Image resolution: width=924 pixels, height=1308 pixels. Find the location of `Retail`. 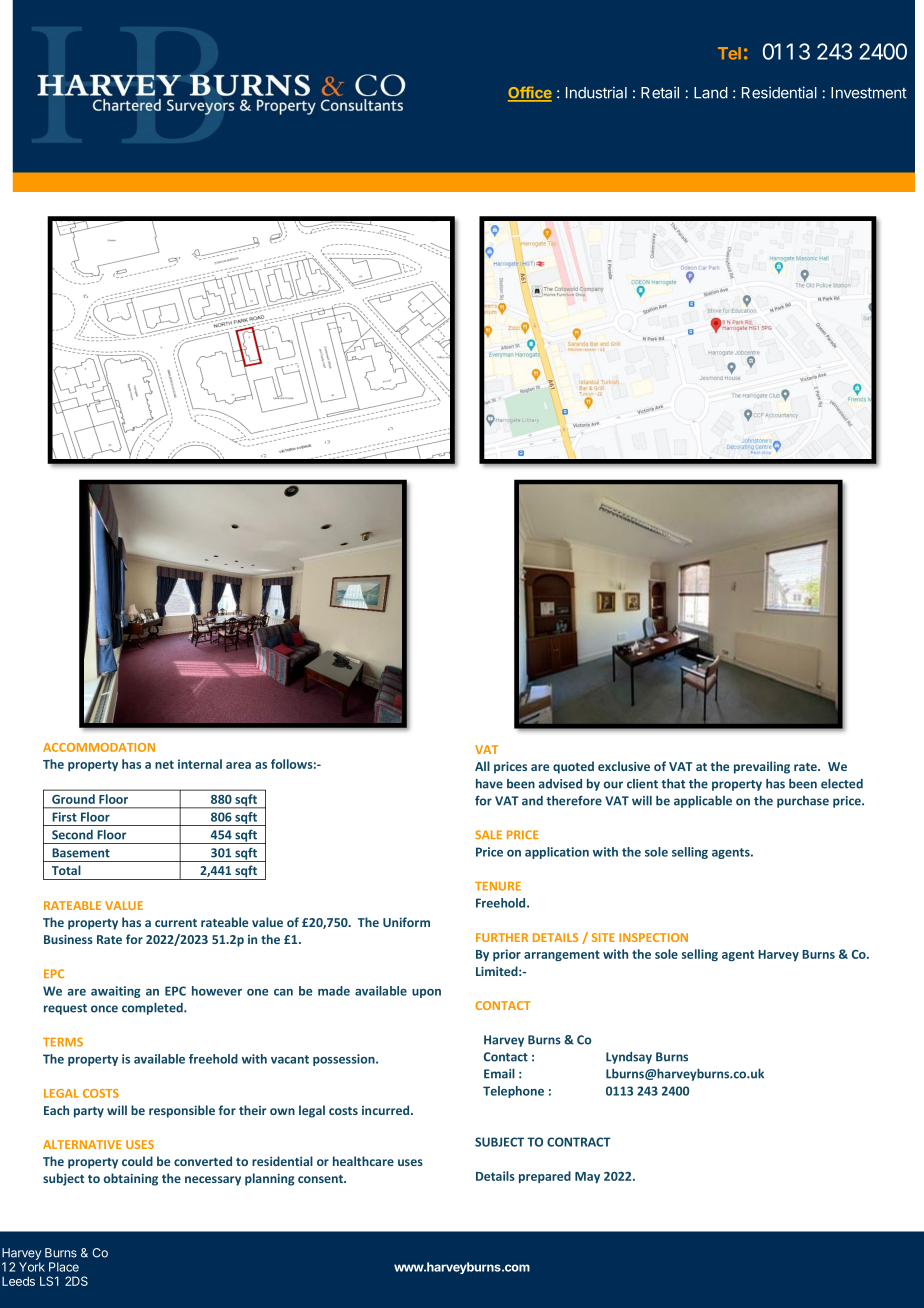

Retail is located at coordinates (660, 92).
